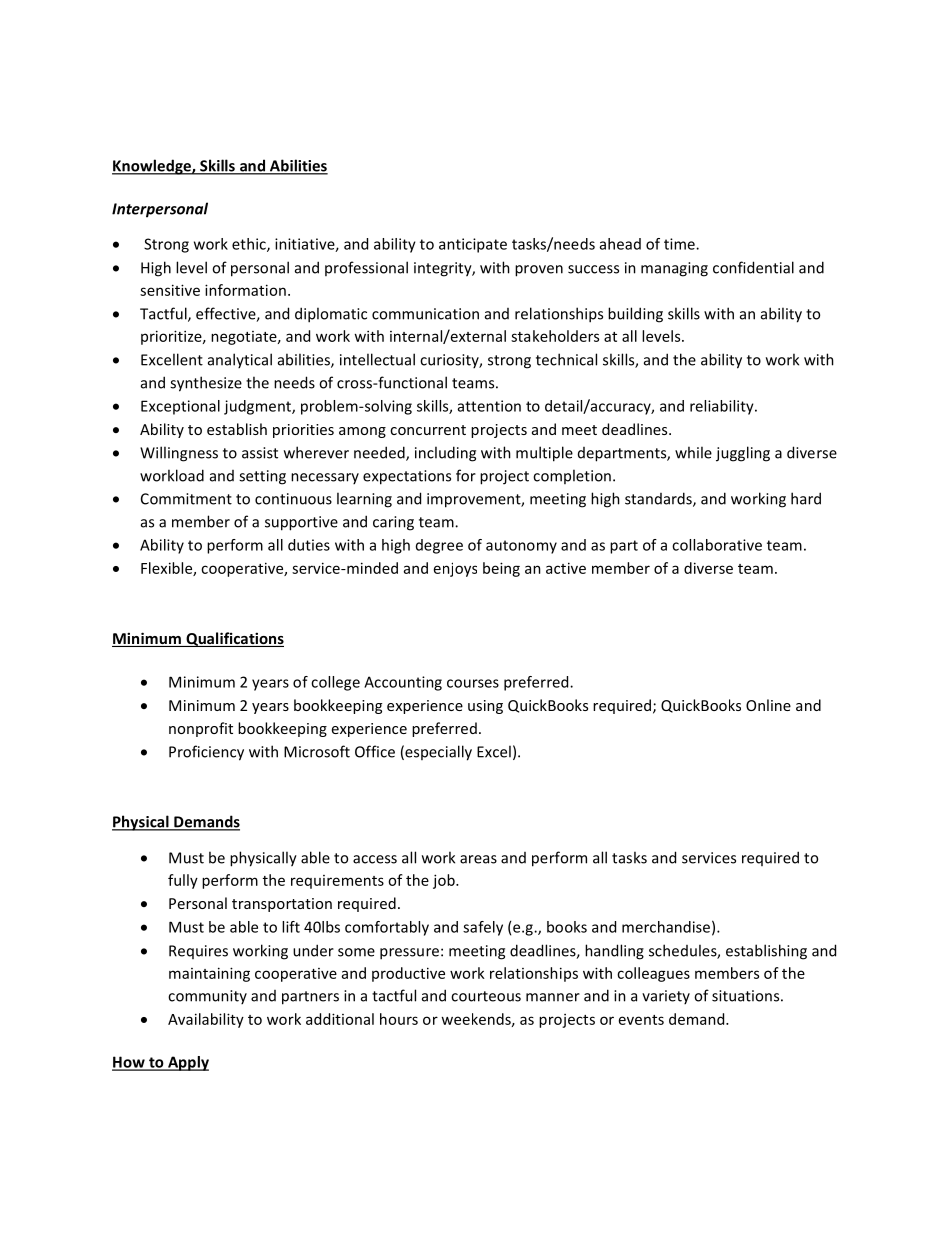 Image resolution: width=952 pixels, height=1233 pixels. What do you see at coordinates (245, 290) in the screenshot?
I see `information` at bounding box center [245, 290].
